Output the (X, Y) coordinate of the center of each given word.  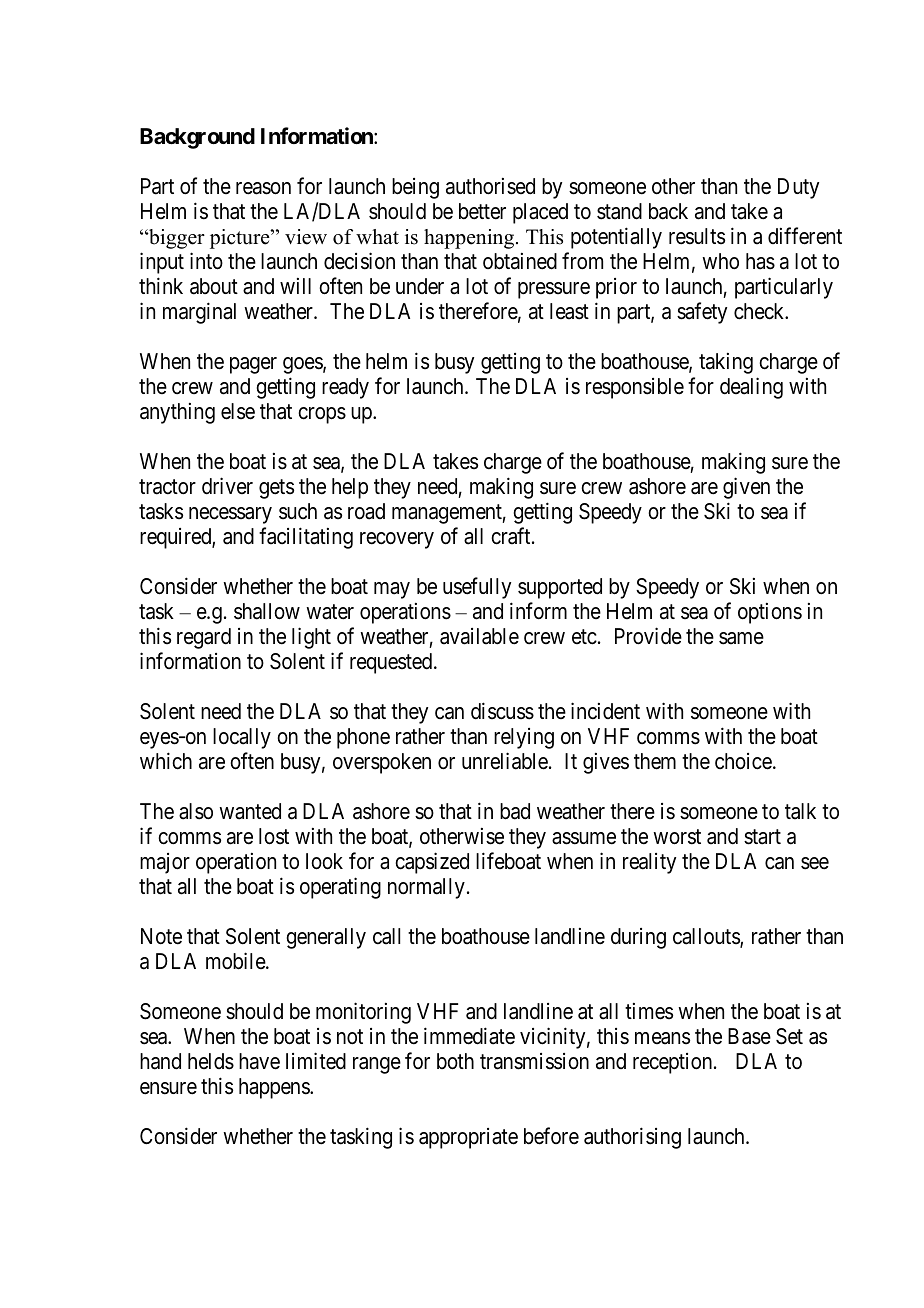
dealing (751, 388)
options (770, 613)
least (569, 311)
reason (263, 188)
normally (426, 888)
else (238, 411)
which (166, 761)
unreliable (505, 761)
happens (275, 1088)
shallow (267, 611)
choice (743, 761)
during (638, 938)
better (482, 211)
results (697, 236)
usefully (477, 588)
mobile (236, 961)
